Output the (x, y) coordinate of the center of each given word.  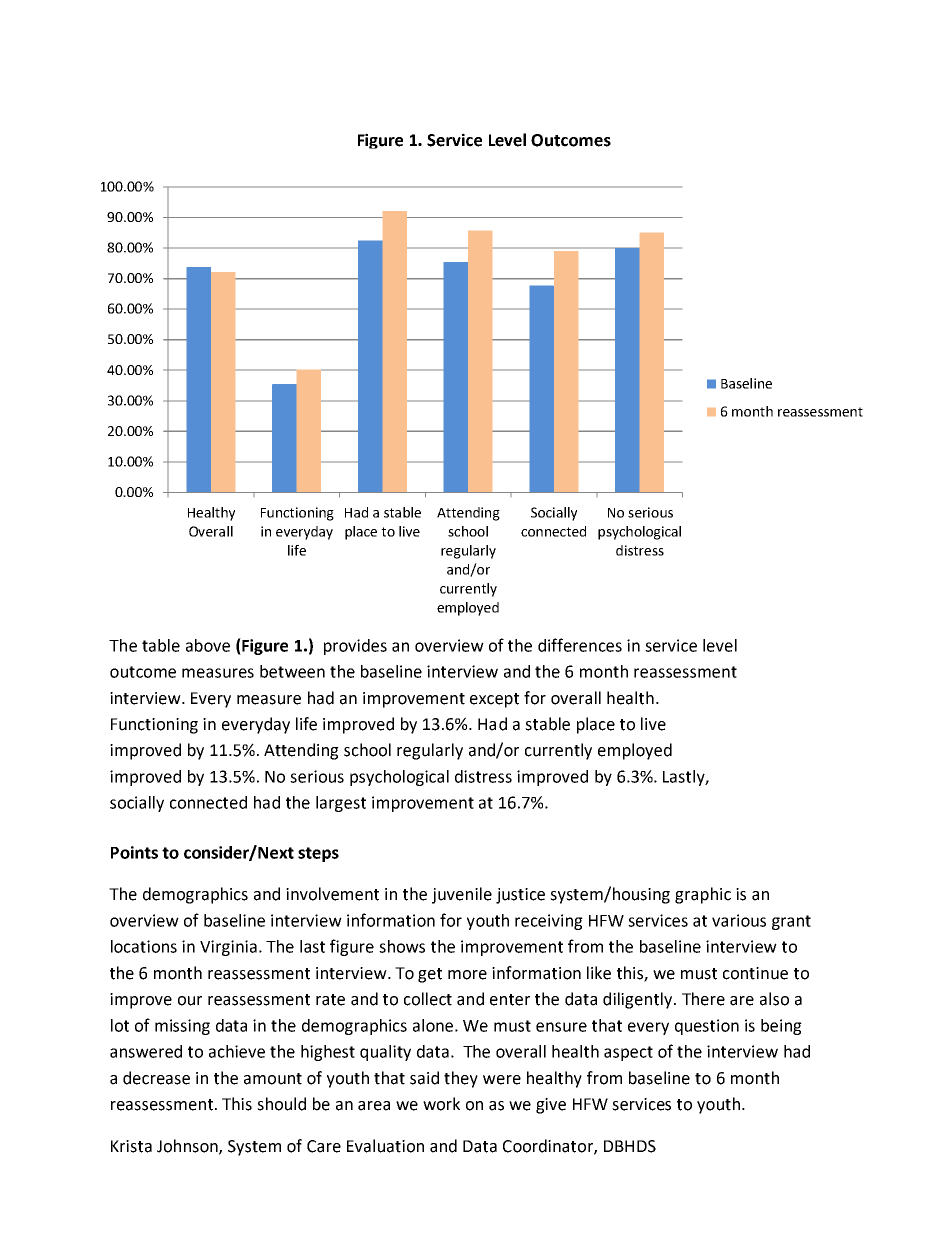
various (739, 920)
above (208, 645)
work (441, 1104)
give (551, 1106)
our (190, 1001)
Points (134, 852)
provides (355, 647)
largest (341, 804)
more (467, 975)
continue (755, 973)
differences (580, 645)
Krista (131, 1146)
